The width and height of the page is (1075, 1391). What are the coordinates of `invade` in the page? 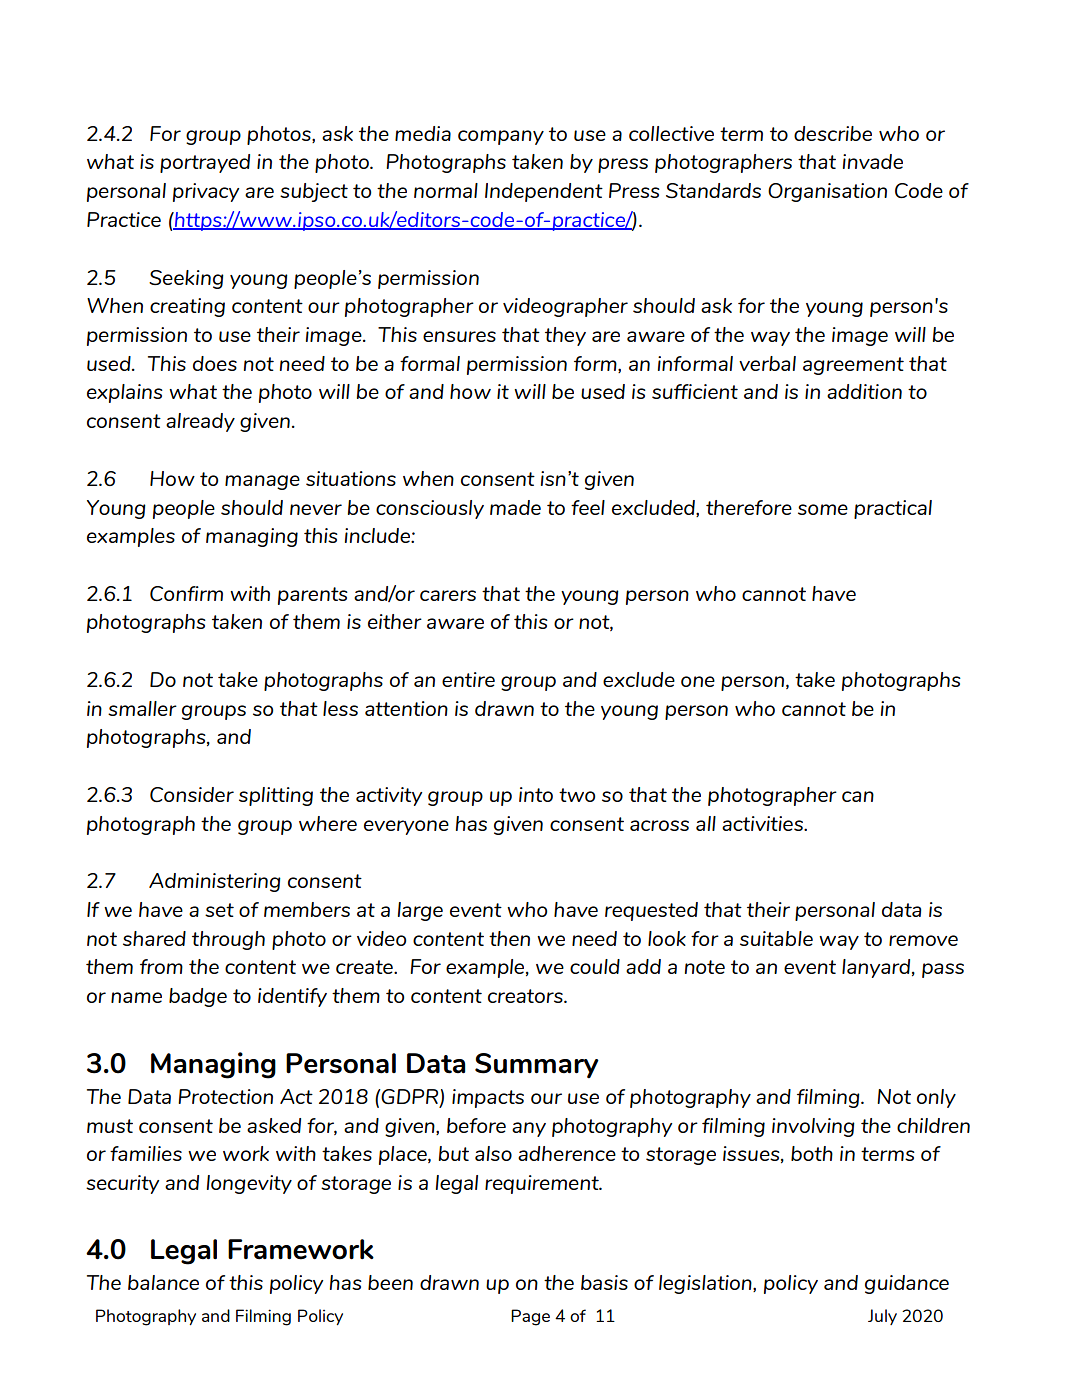 It's located at (873, 161).
